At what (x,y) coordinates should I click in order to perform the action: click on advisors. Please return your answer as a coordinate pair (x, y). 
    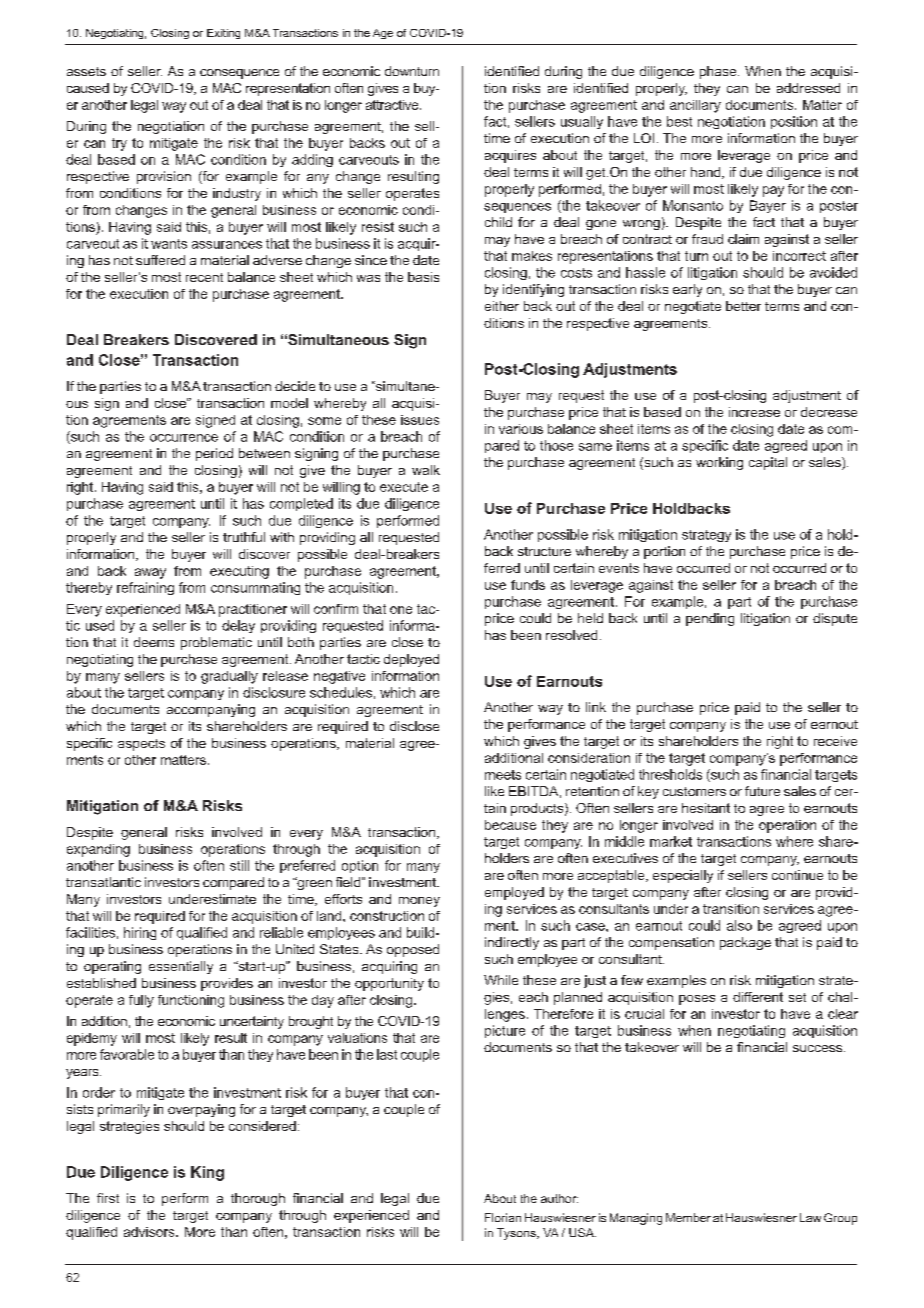
    Looking at the image, I should click on (150, 1232).
